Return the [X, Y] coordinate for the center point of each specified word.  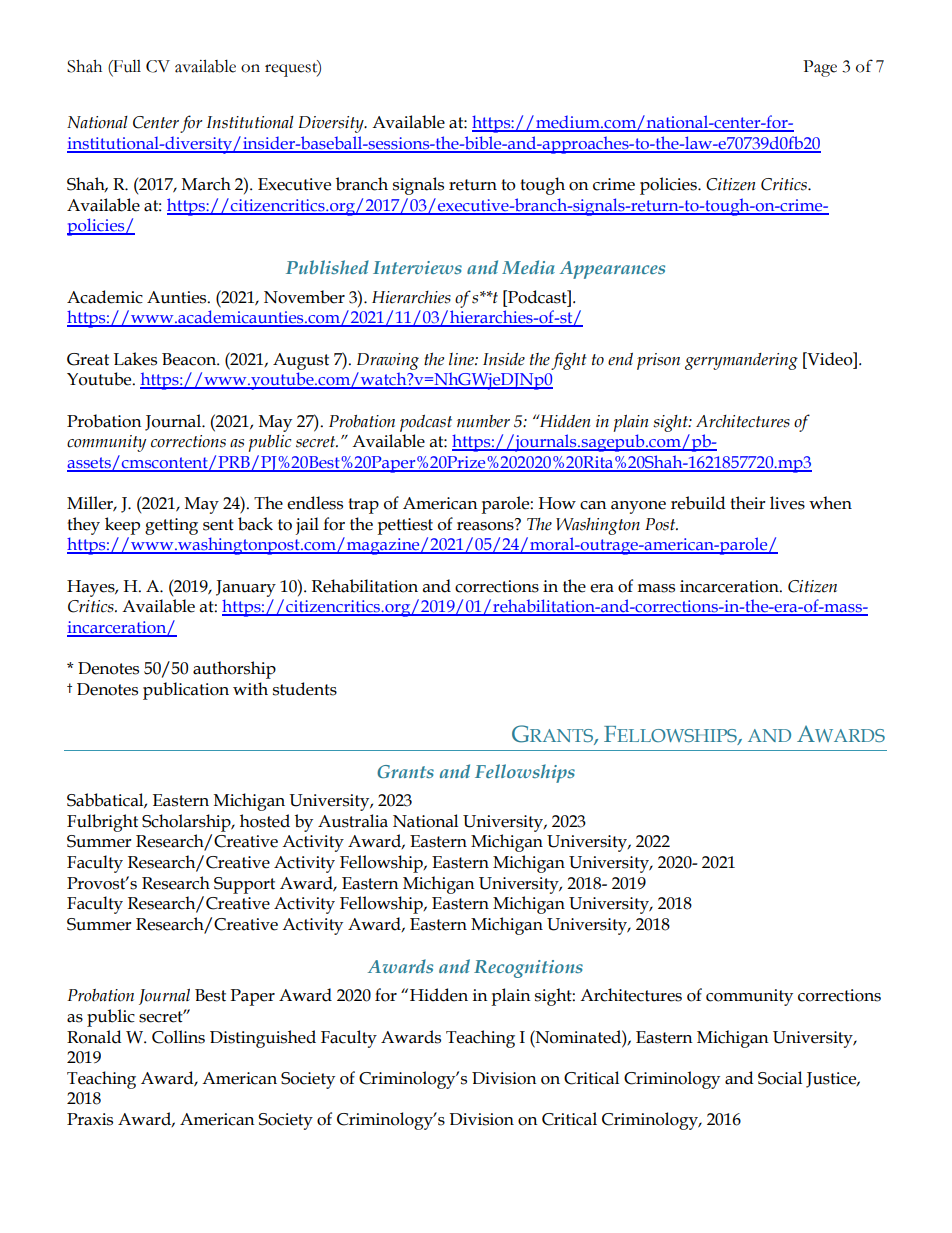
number [483, 421]
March [206, 184]
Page [820, 68]
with [250, 689]
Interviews [417, 267]
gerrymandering [741, 361]
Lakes [135, 359]
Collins [178, 1037]
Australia [353, 821]
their [748, 503]
